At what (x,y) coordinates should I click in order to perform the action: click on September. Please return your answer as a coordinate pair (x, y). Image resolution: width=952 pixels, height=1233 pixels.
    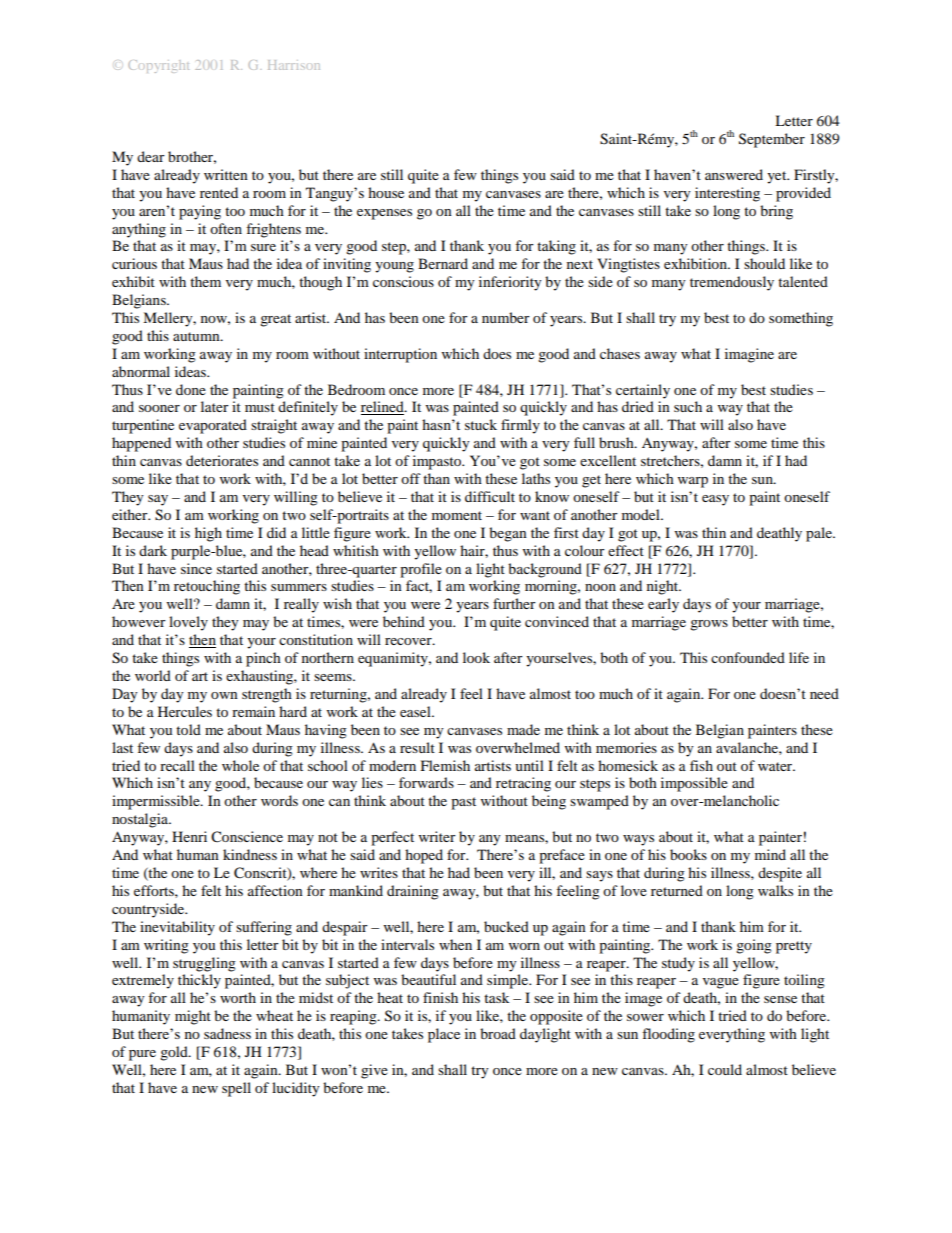
    Looking at the image, I should click on (772, 140).
